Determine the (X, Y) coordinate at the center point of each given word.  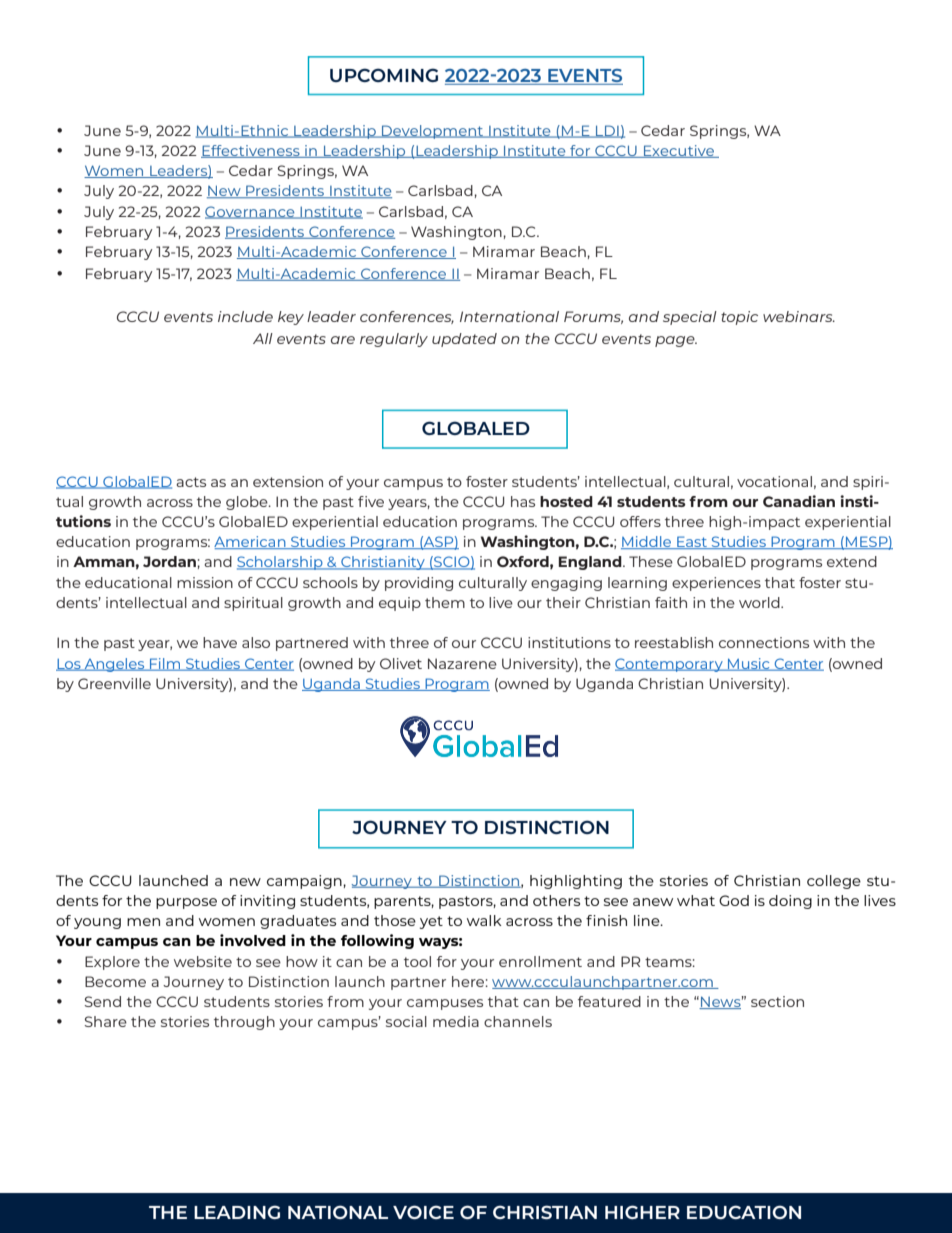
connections (764, 642)
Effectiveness (251, 151)
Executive (679, 151)
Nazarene (462, 663)
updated (464, 340)
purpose (186, 903)
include (245, 316)
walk (484, 920)
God (734, 900)
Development (433, 132)
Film (165, 664)
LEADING (237, 1212)
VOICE (423, 1212)
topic (739, 318)
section (777, 1001)
